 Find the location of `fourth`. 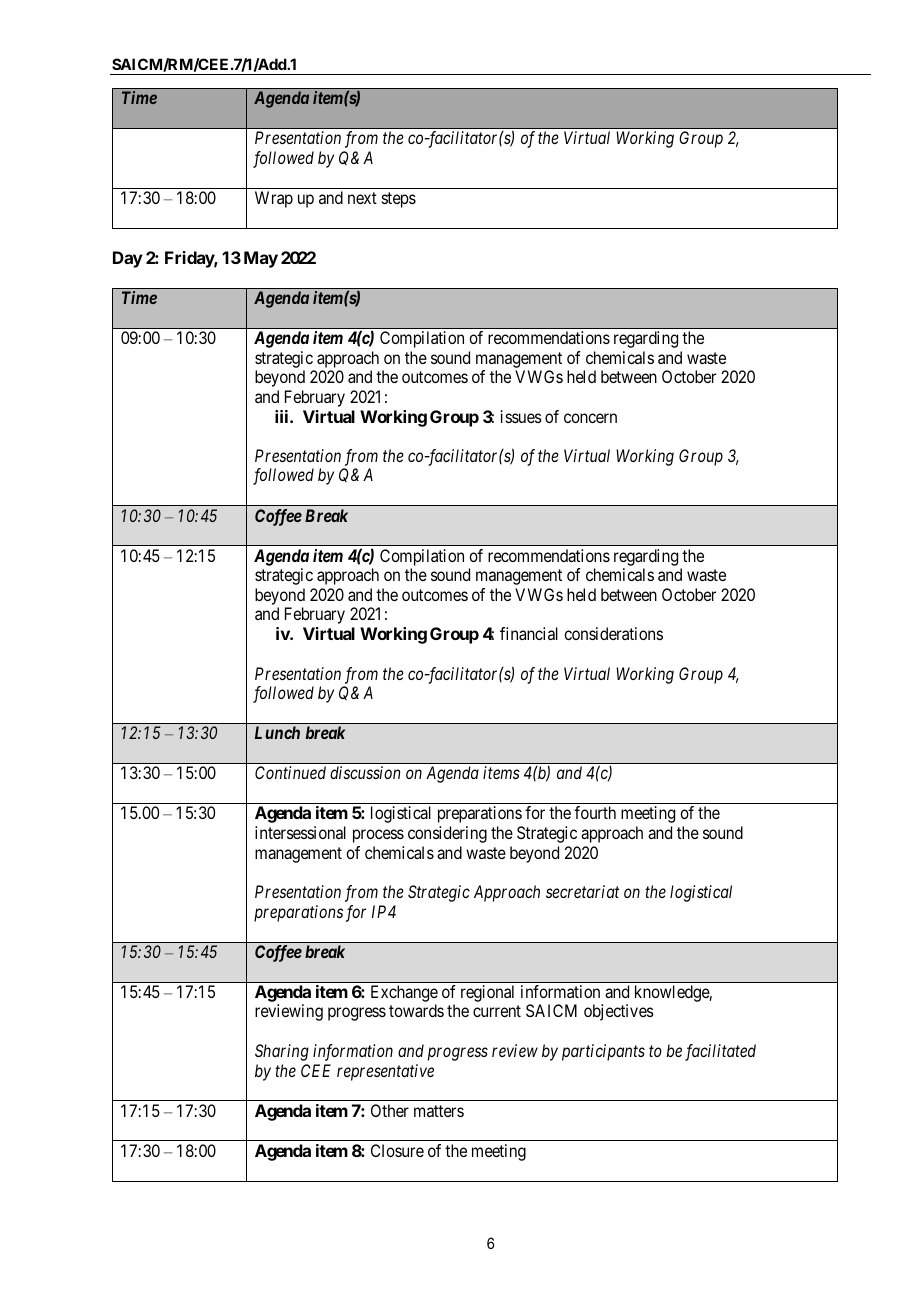

fourth is located at coordinates (595, 812).
